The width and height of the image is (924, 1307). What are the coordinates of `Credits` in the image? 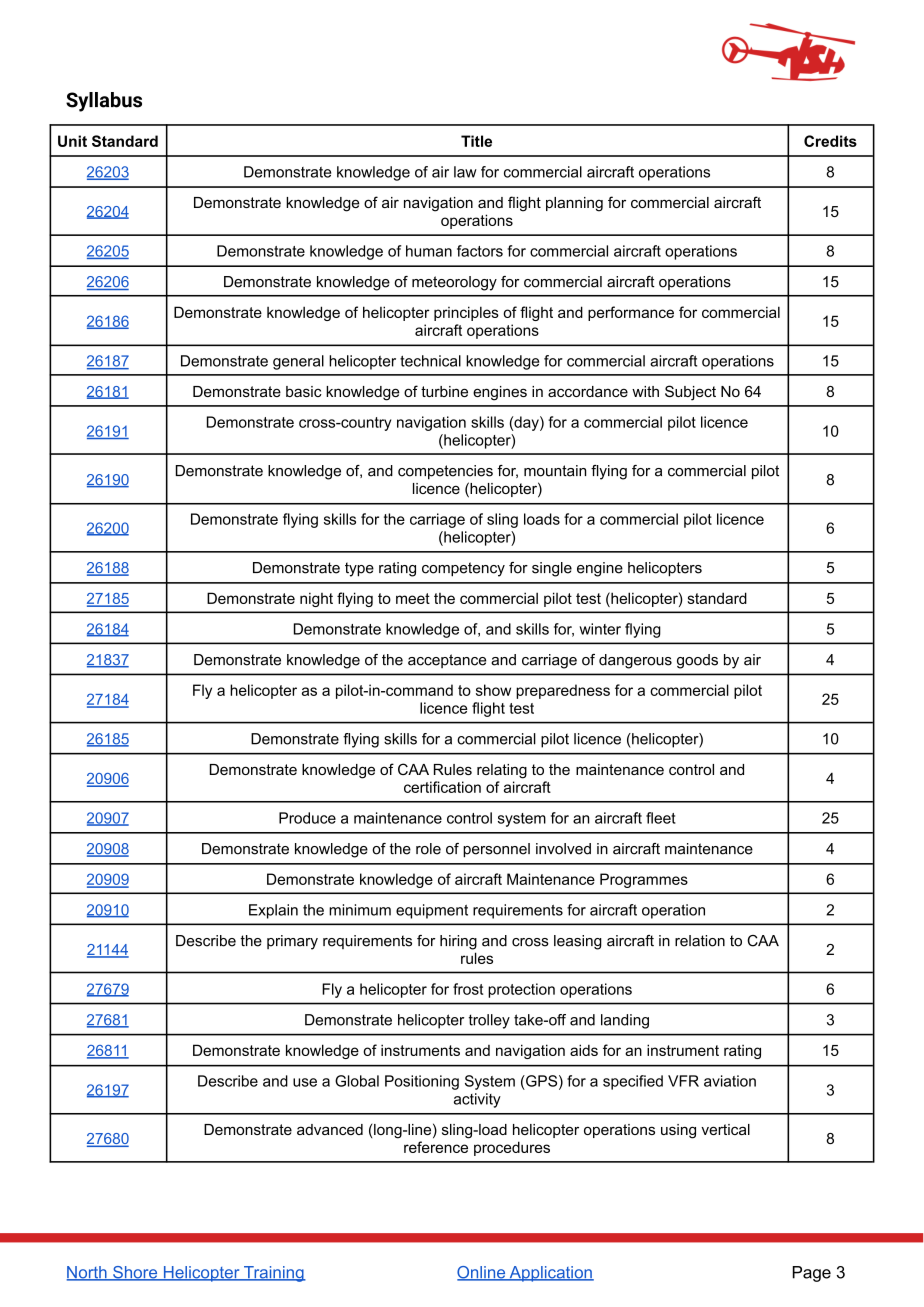 It's located at (830, 141).
